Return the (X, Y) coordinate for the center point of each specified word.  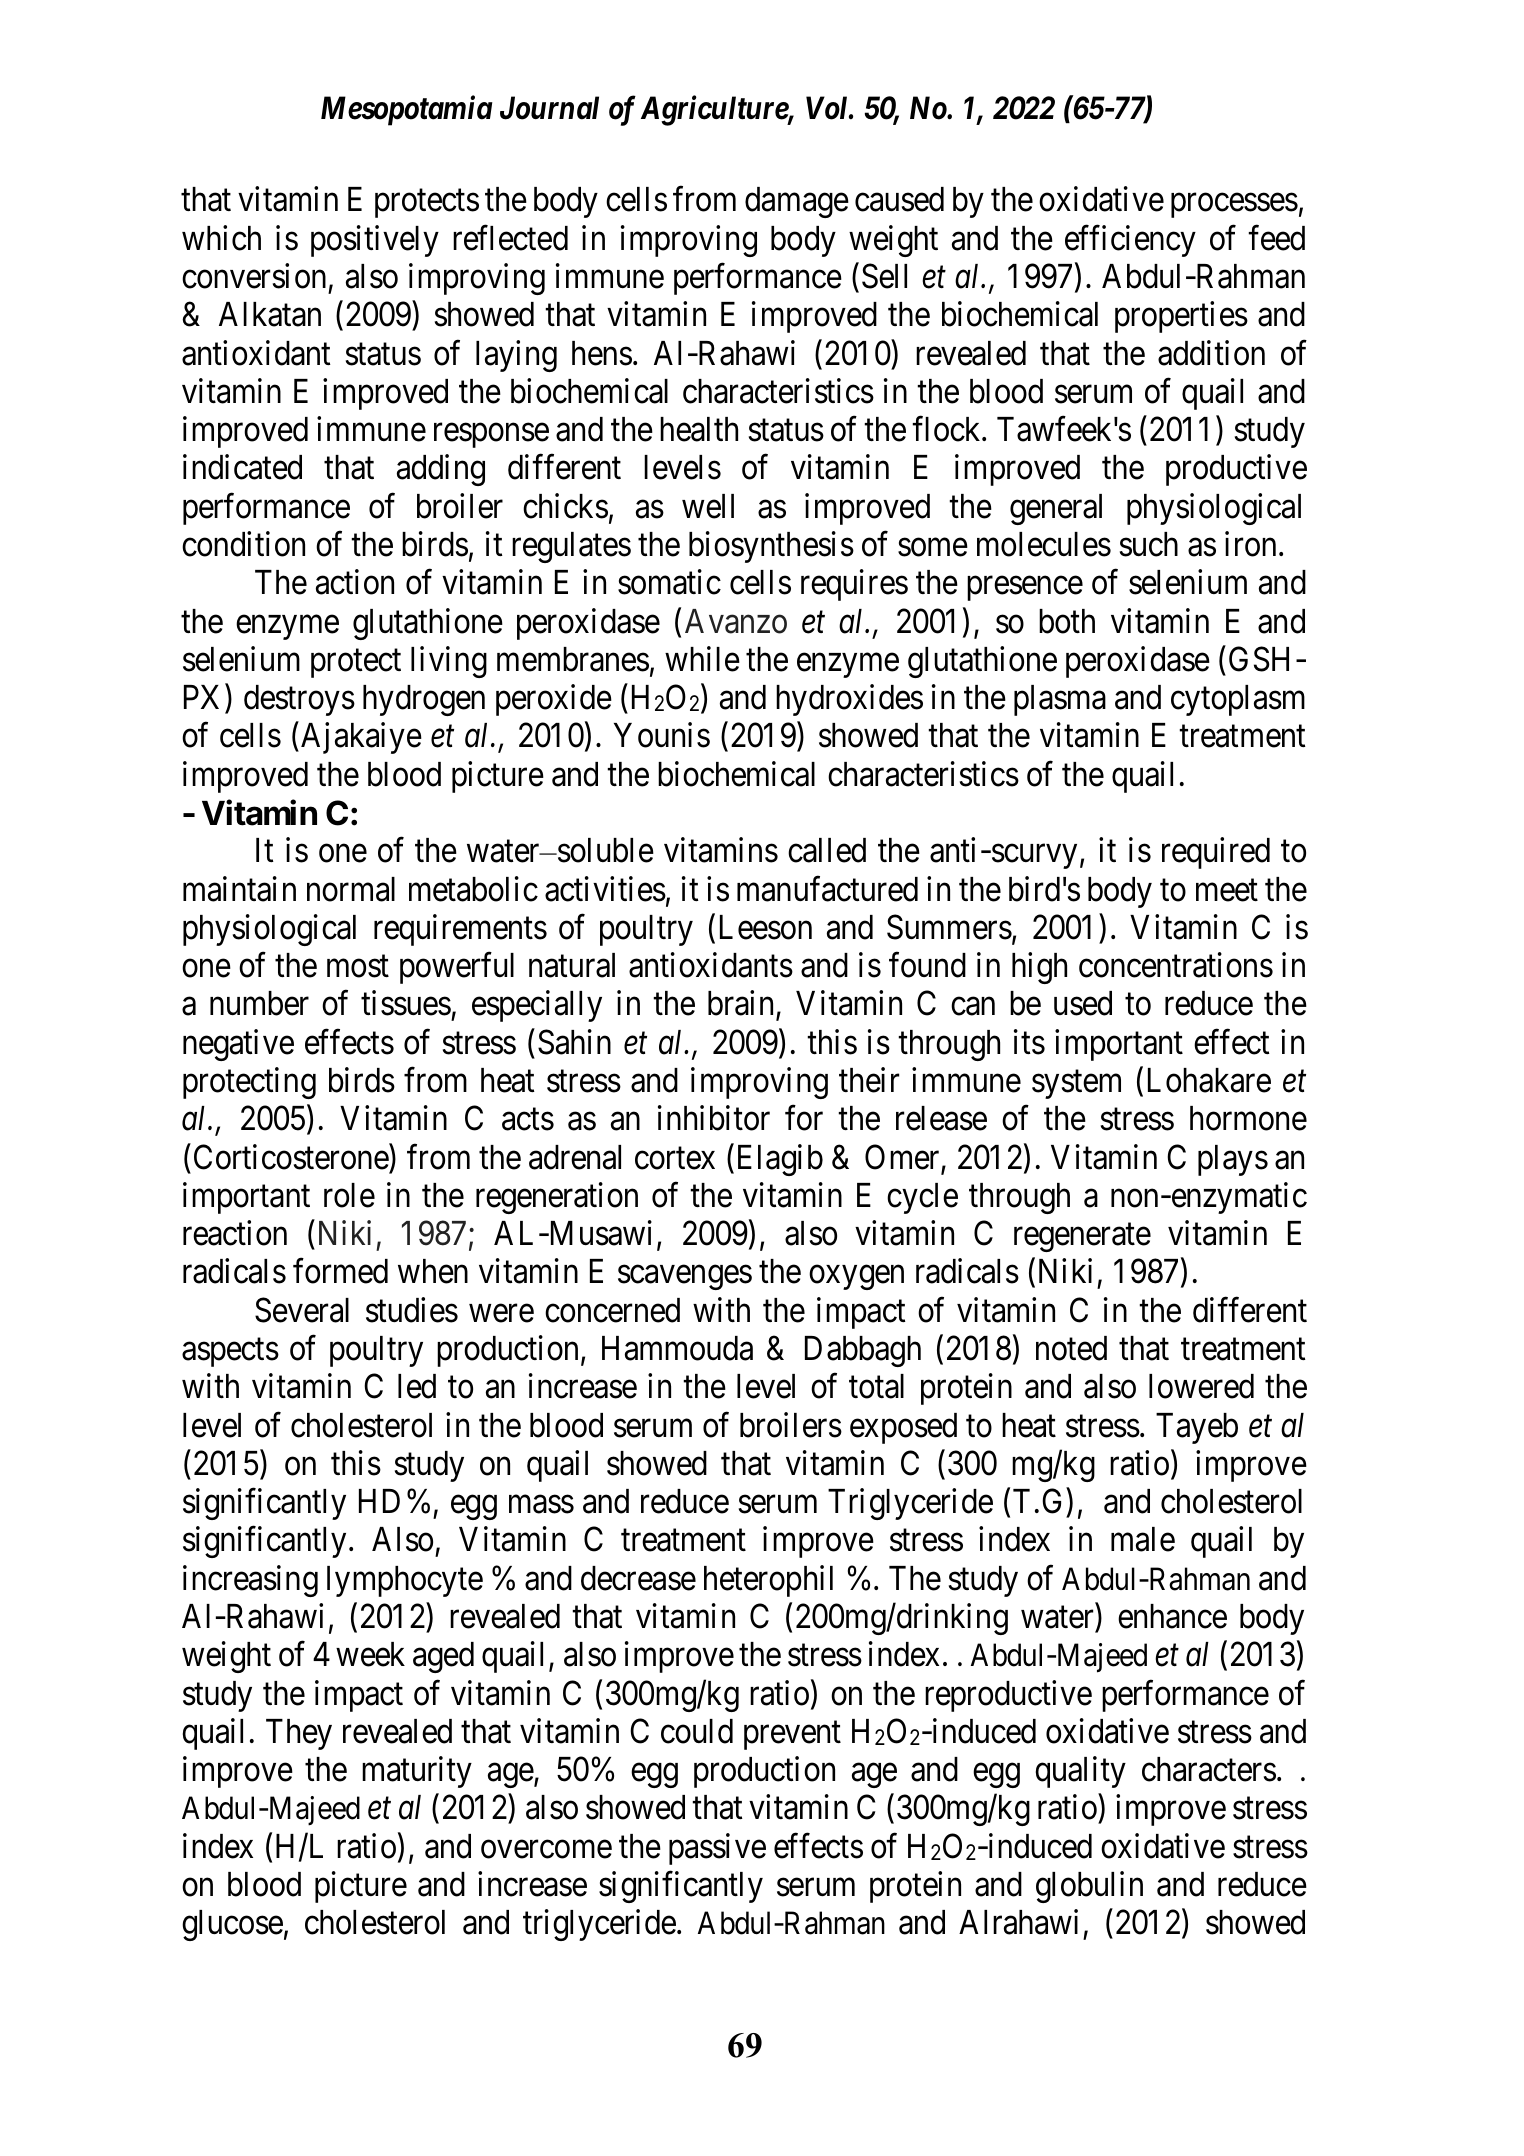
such (1149, 544)
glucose (232, 1925)
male (1143, 1539)
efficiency (1130, 241)
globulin (1089, 1887)
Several (302, 1310)
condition (243, 544)
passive (717, 1849)
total (876, 1386)
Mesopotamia (407, 111)
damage (797, 202)
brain (742, 1004)
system (1076, 1085)
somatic (669, 582)
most (358, 967)
